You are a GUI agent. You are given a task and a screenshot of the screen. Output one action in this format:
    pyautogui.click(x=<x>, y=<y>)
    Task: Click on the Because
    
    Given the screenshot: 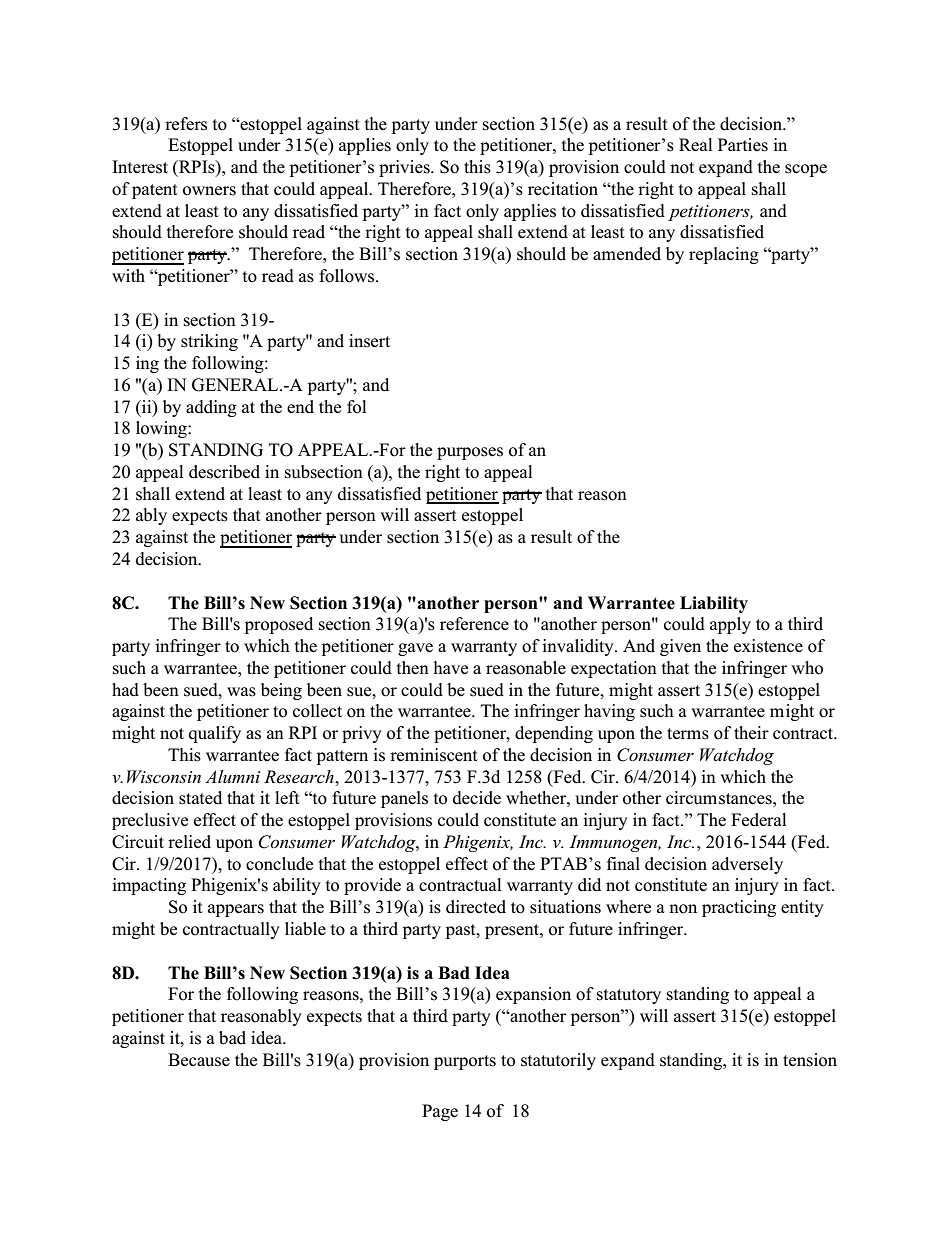 What is the action you would take?
    pyautogui.click(x=199, y=1060)
